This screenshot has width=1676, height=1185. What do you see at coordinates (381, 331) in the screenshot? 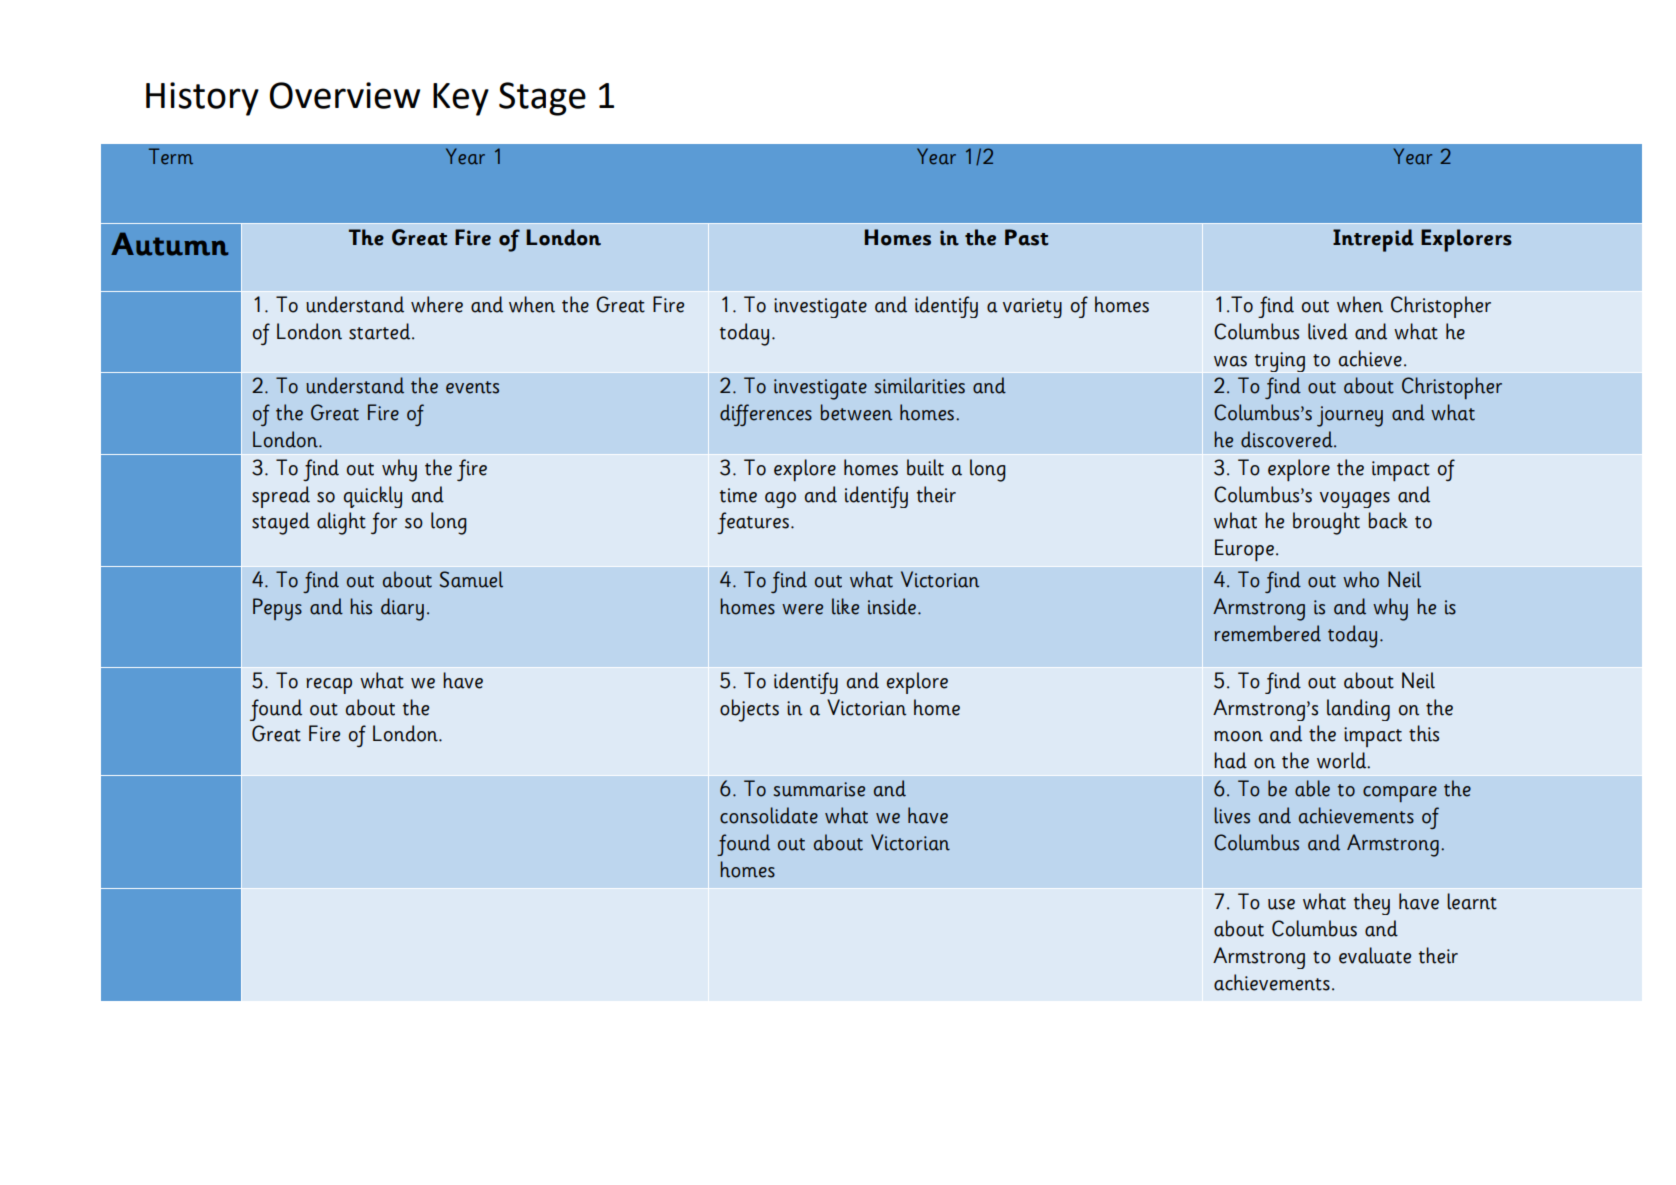
I see `started` at bounding box center [381, 331].
